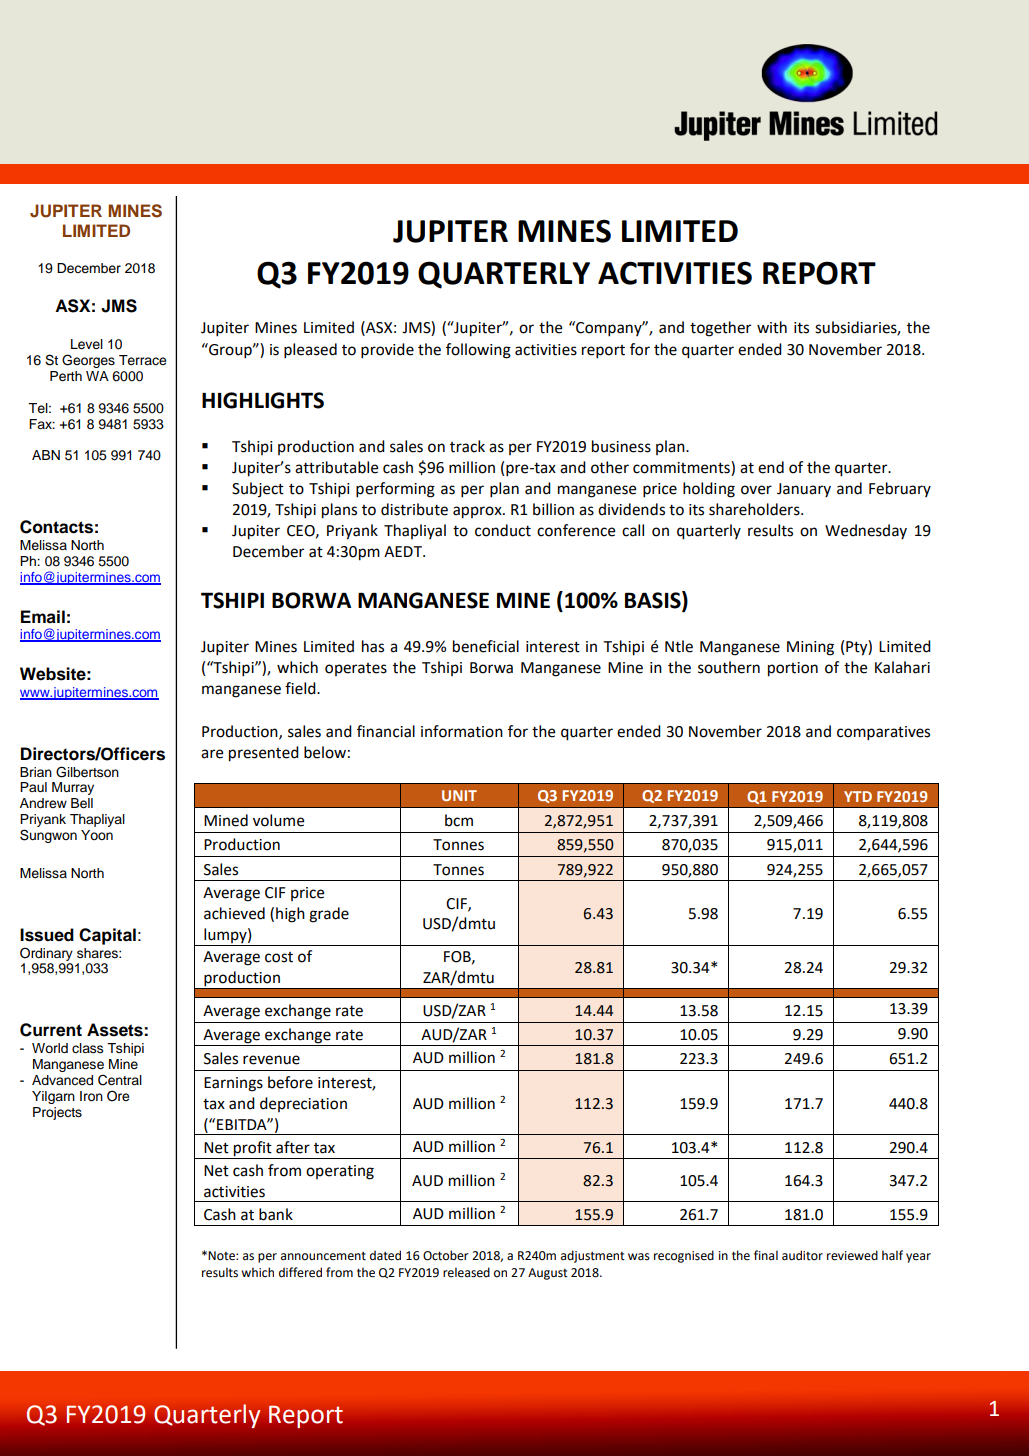  Describe the element at coordinates (772, 327) in the image. I see `with` at that location.
